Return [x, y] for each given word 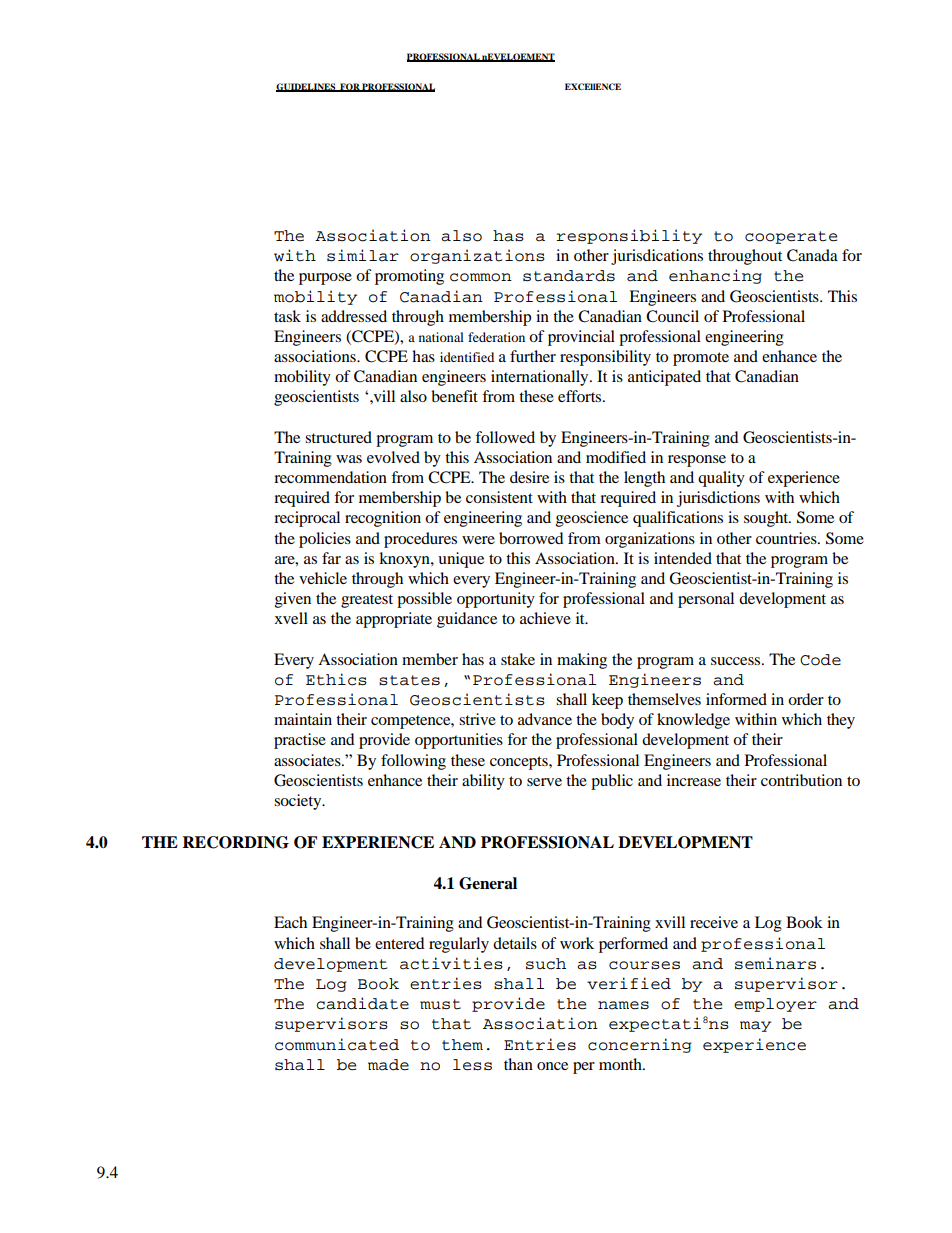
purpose [325, 279]
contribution [801, 780]
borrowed [531, 538]
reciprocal [307, 519]
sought [767, 519]
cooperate [791, 237]
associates [308, 760]
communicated [337, 1044]
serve [544, 782]
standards [569, 276]
